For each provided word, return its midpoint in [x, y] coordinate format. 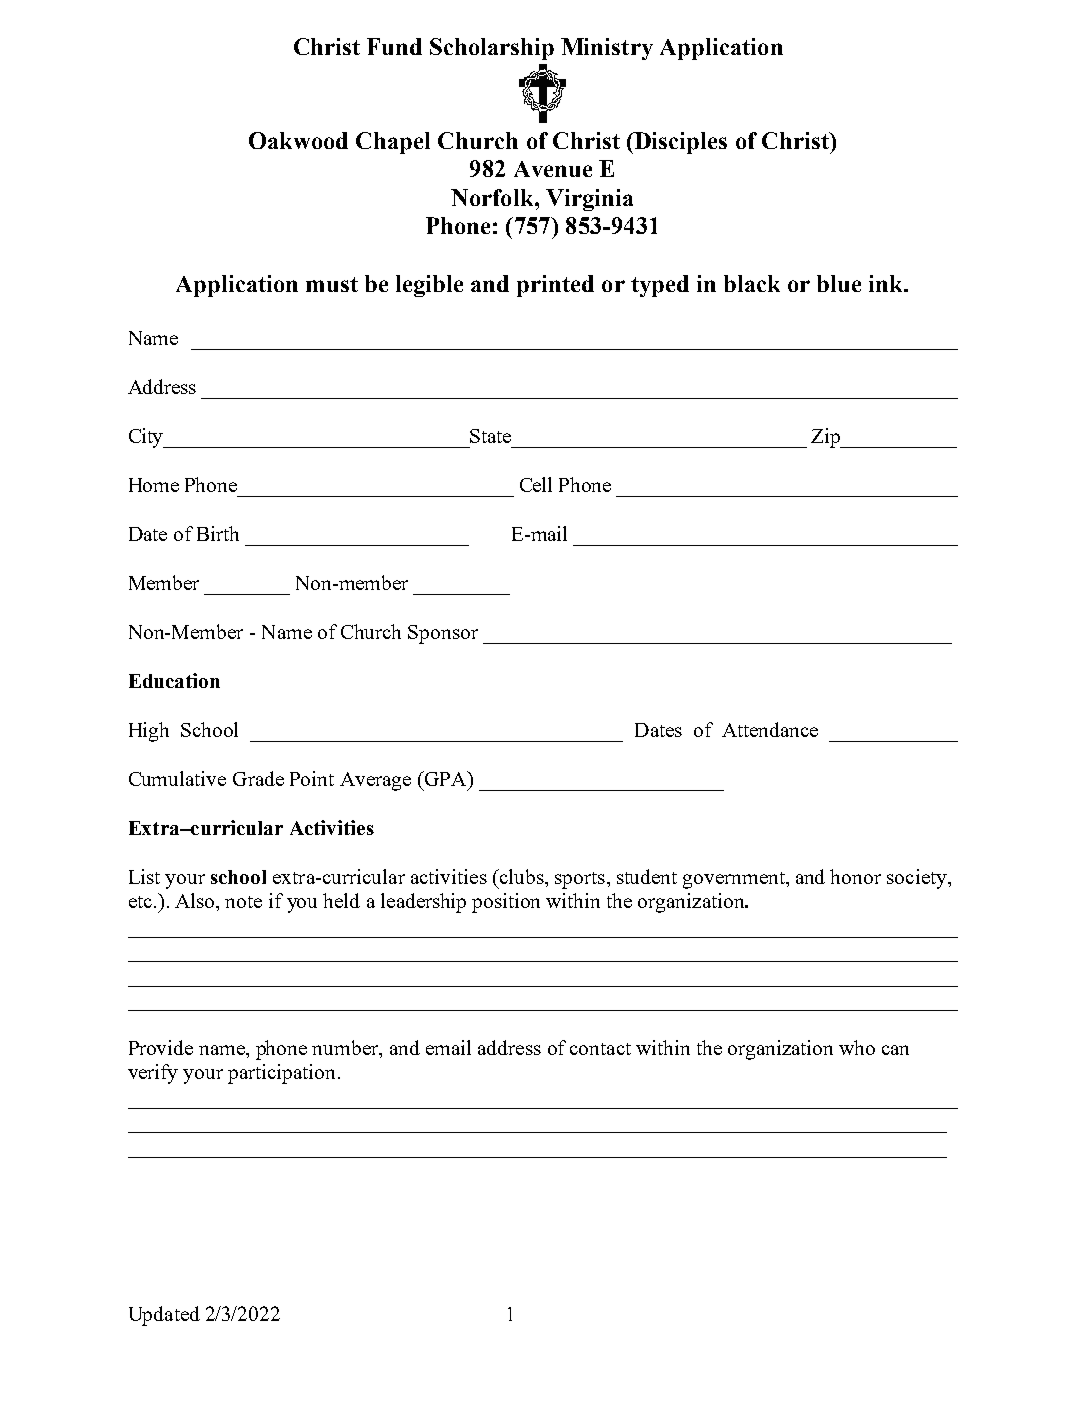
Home [154, 485]
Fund [394, 46]
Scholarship [492, 49]
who [857, 1047]
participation [281, 1074]
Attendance [770, 729]
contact [600, 1049]
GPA [445, 778]
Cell [536, 484]
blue [839, 283]
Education [174, 680]
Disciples [679, 143]
